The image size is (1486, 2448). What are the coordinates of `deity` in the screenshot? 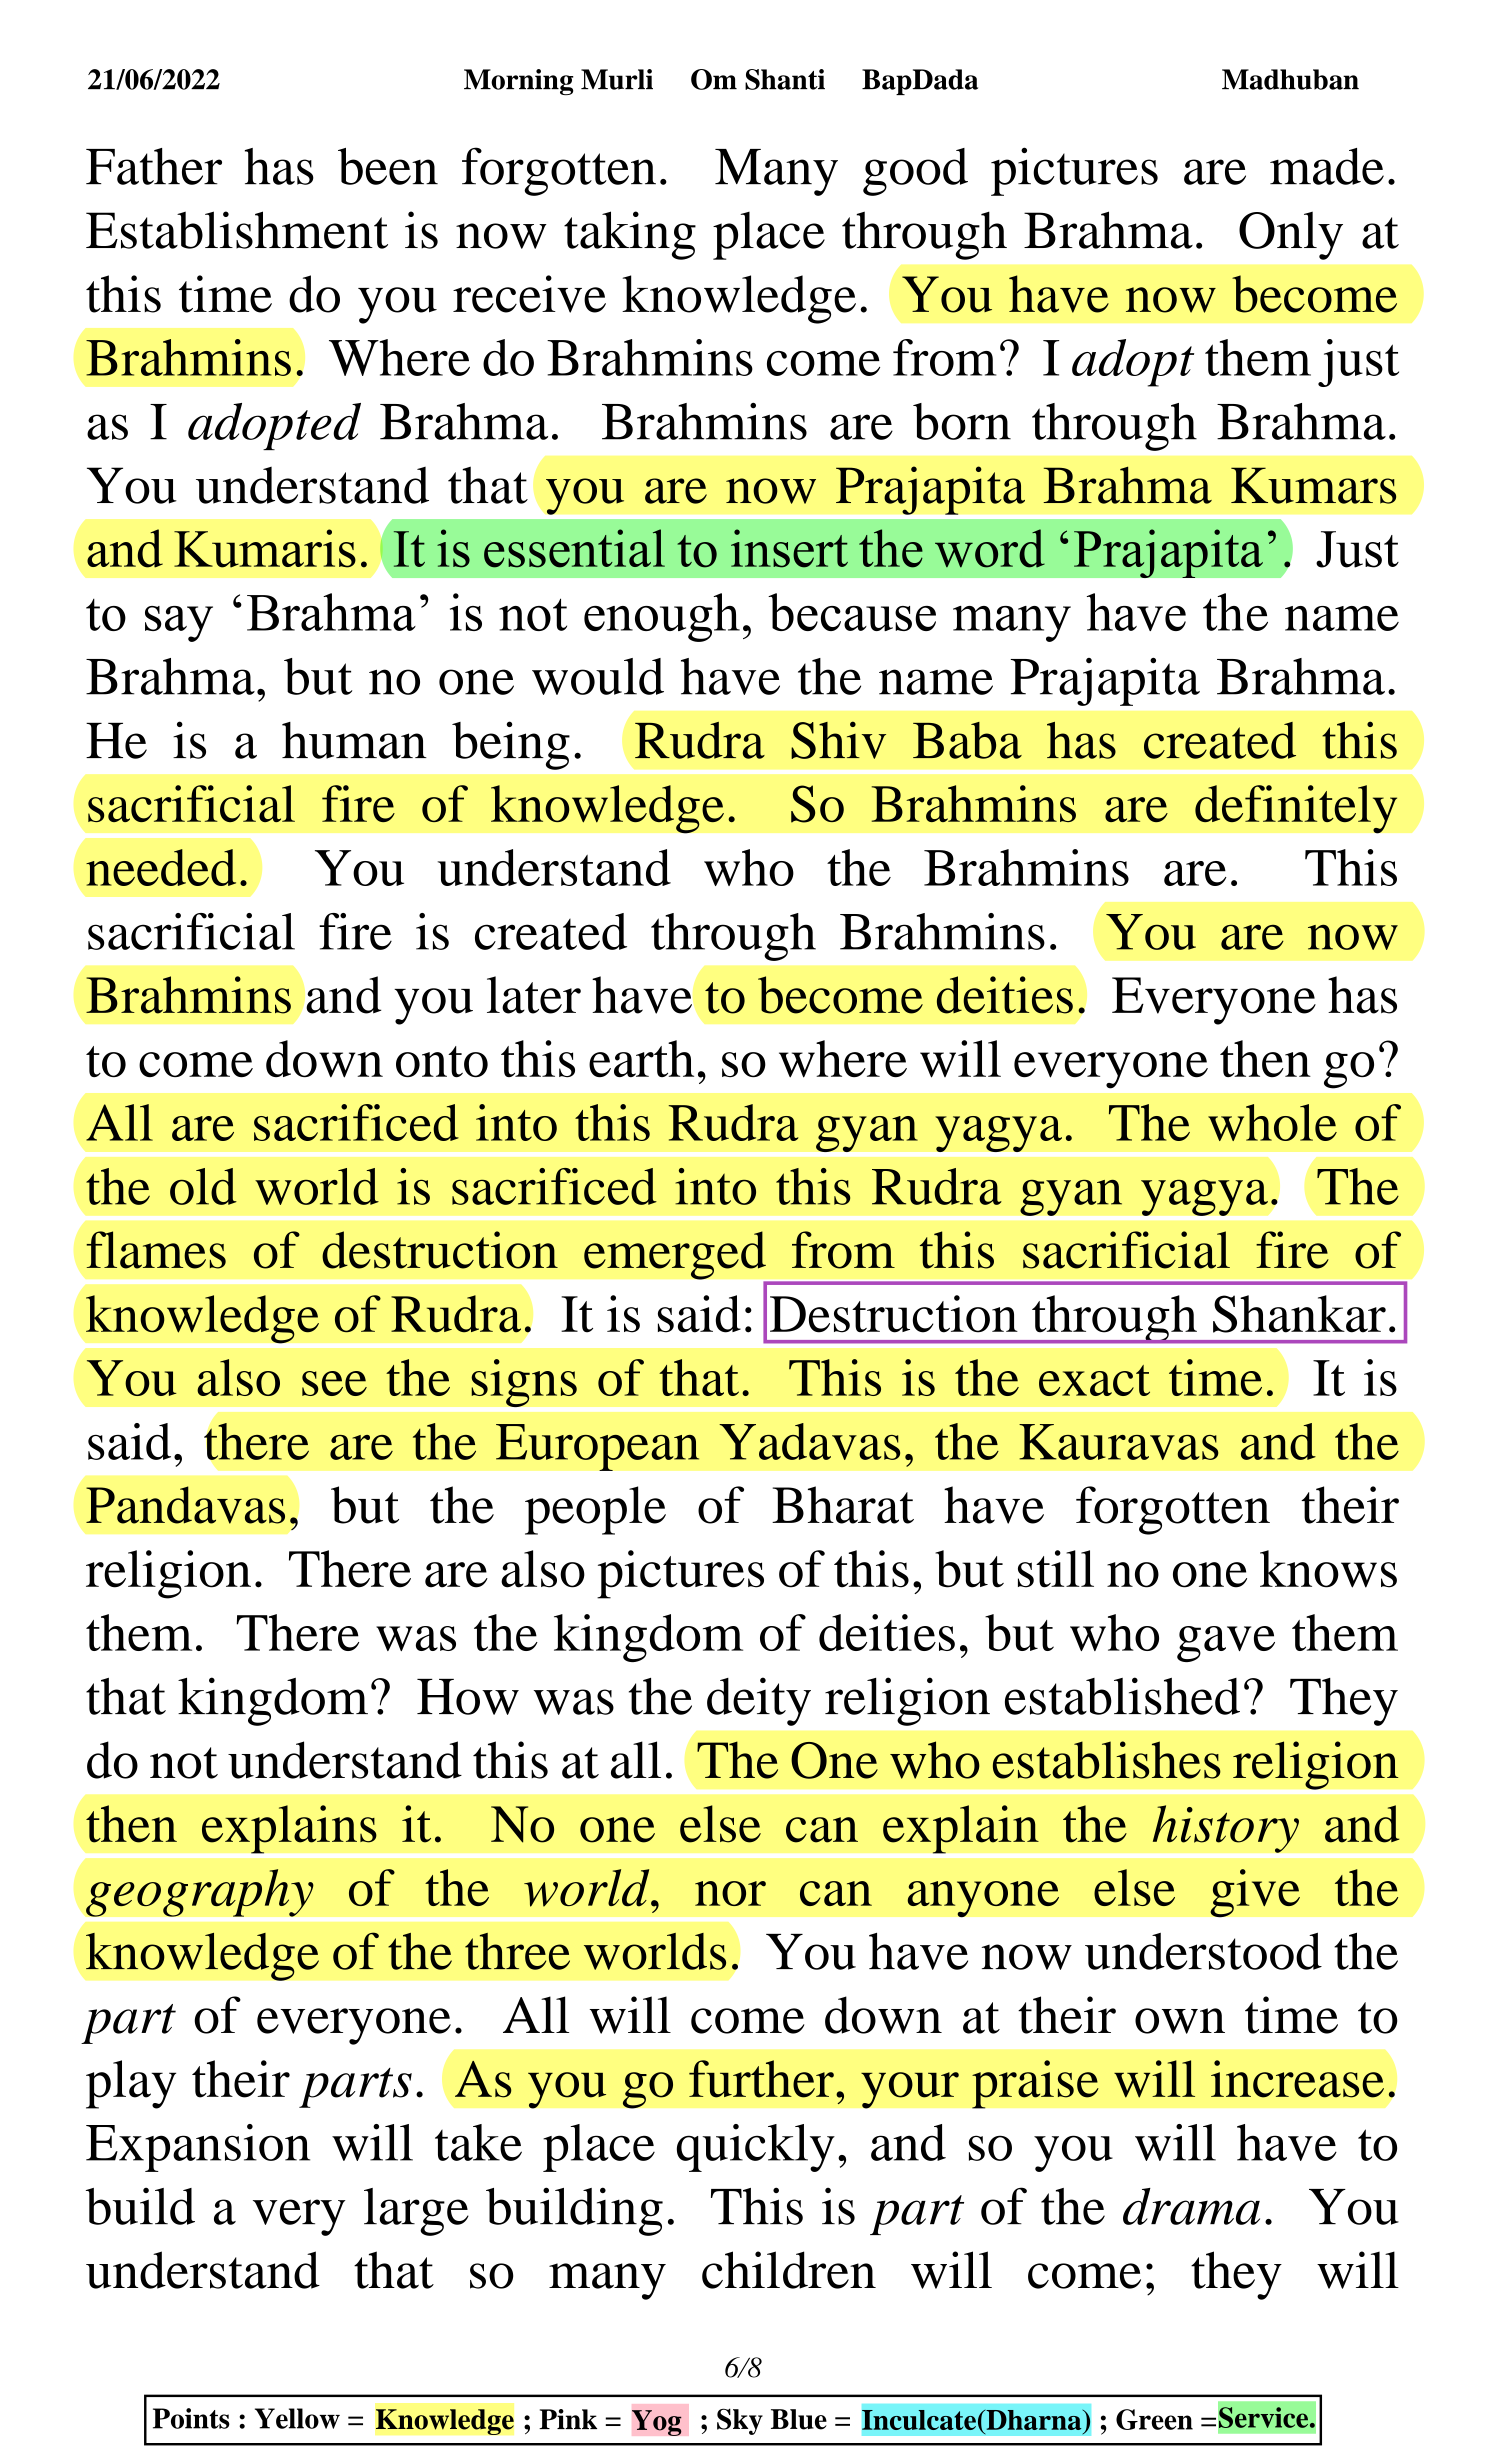 It's located at (759, 1701).
